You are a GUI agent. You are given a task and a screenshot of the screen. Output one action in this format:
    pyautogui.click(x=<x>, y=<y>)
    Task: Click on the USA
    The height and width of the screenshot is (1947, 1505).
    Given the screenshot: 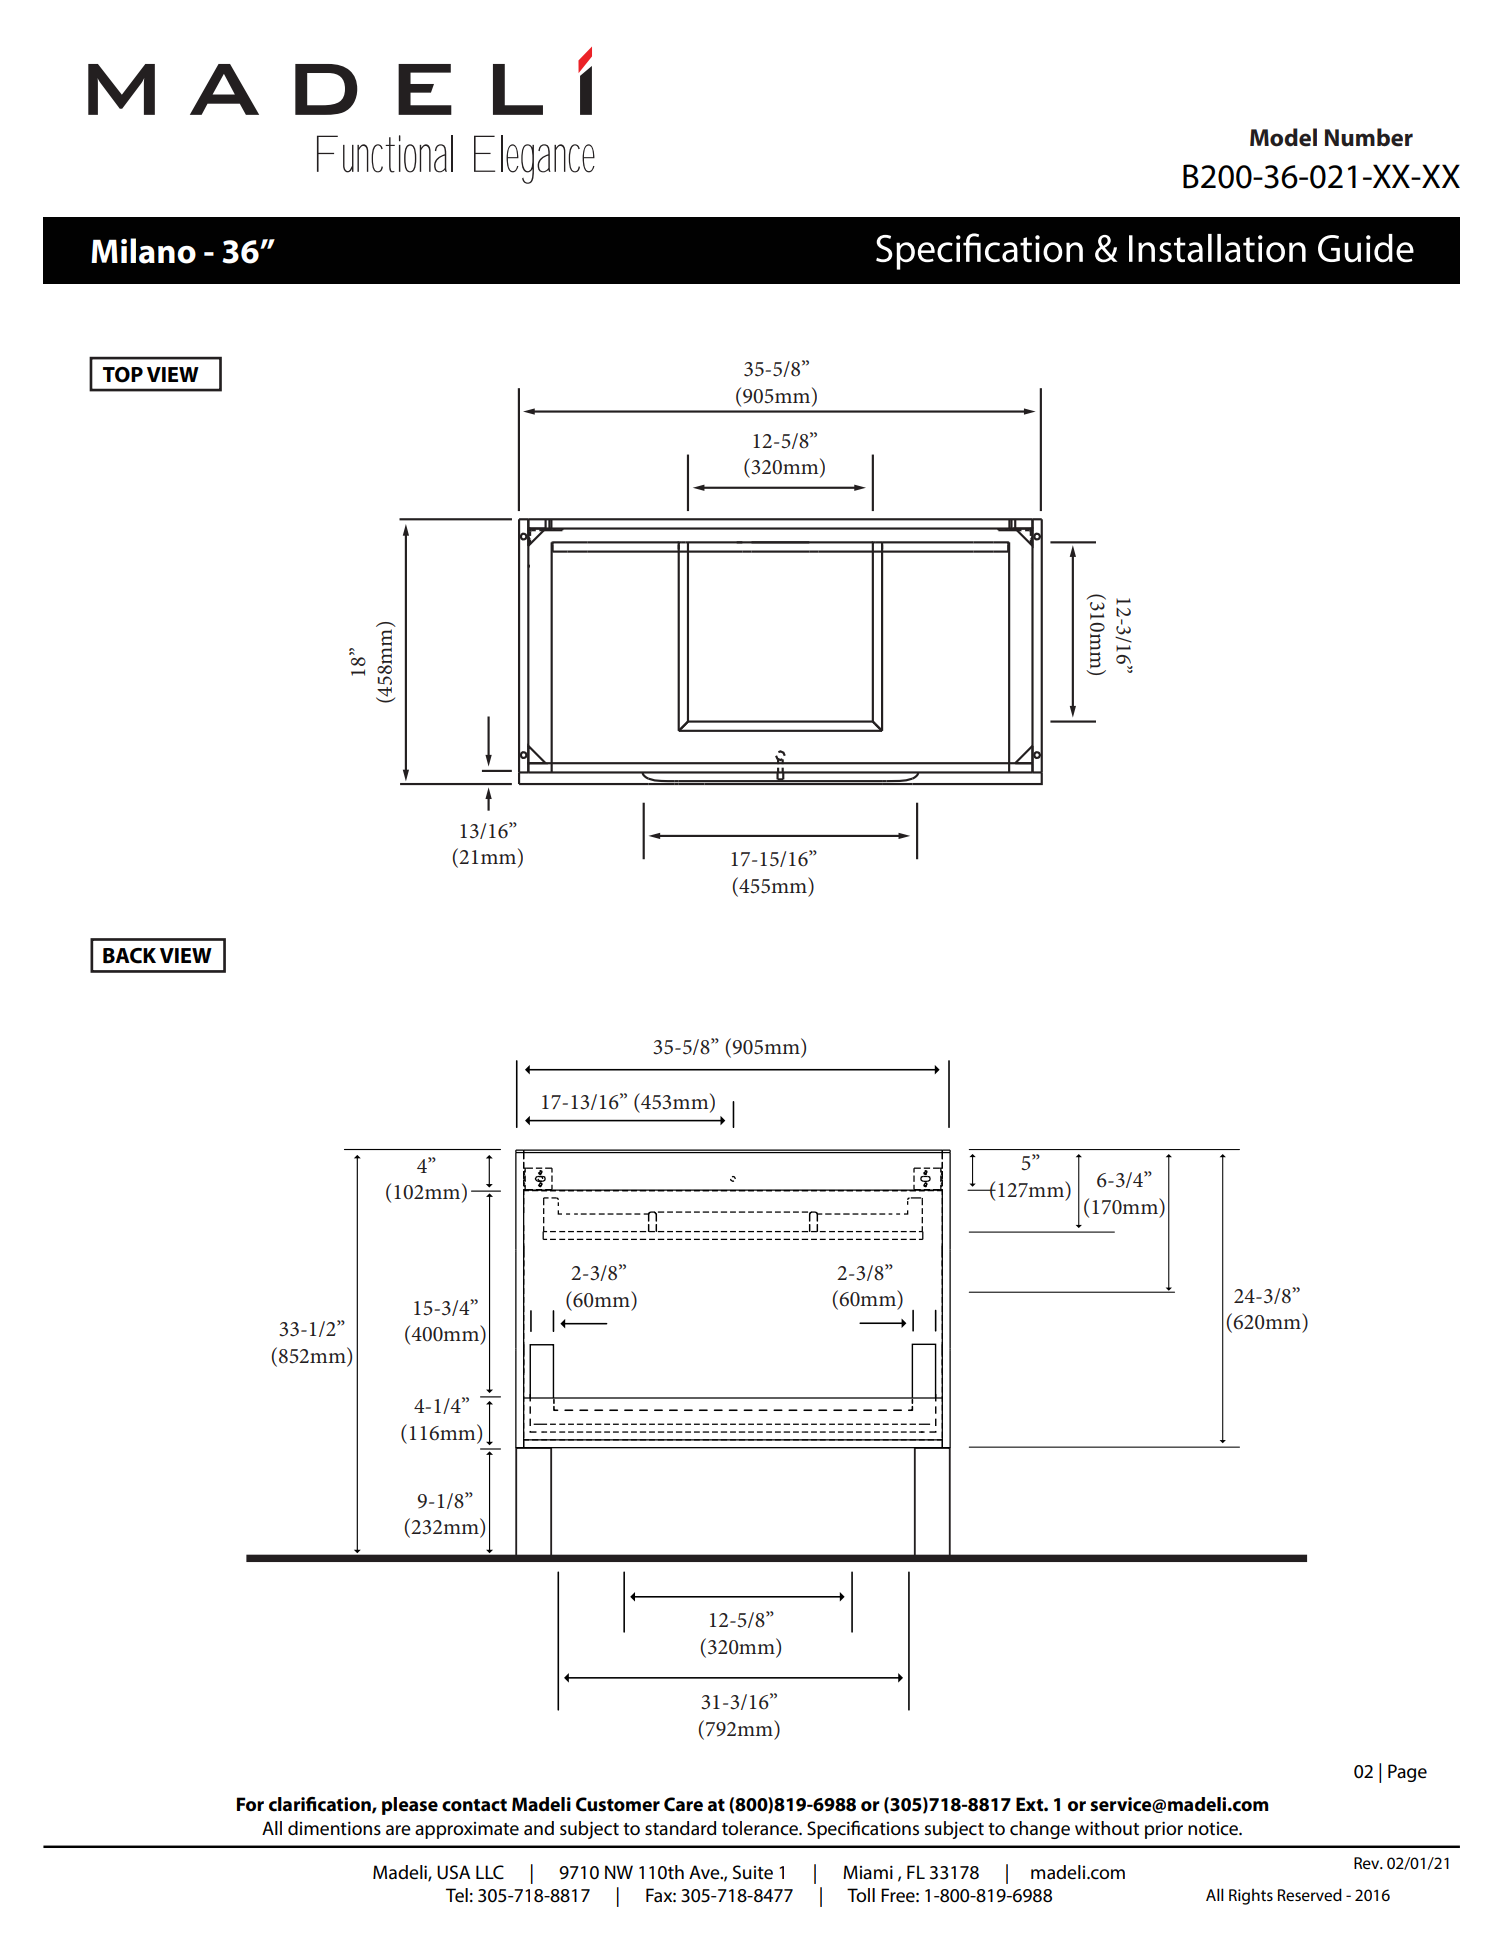 What is the action you would take?
    pyautogui.click(x=454, y=1872)
